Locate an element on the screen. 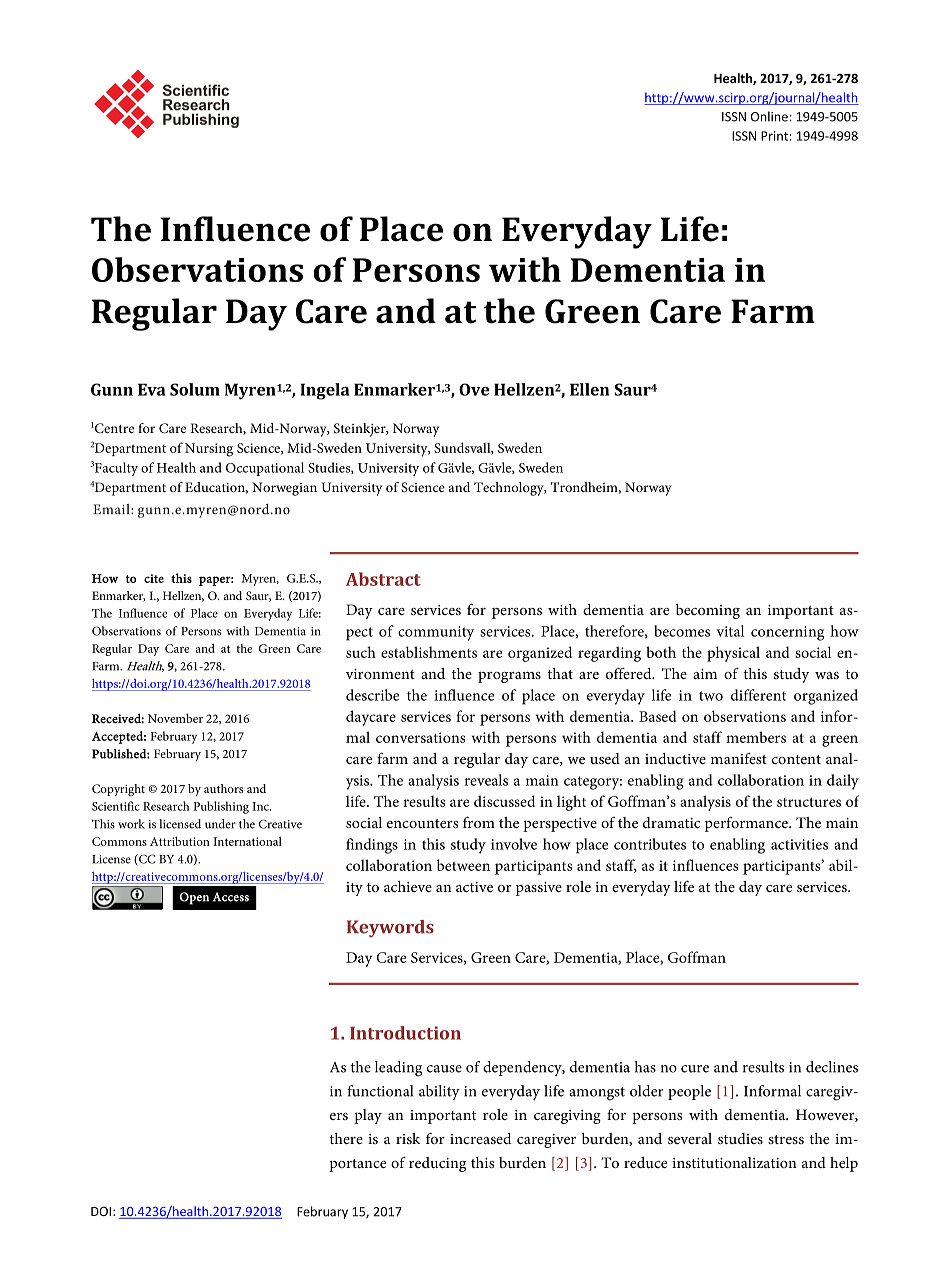  Abstract is located at coordinates (383, 579).
